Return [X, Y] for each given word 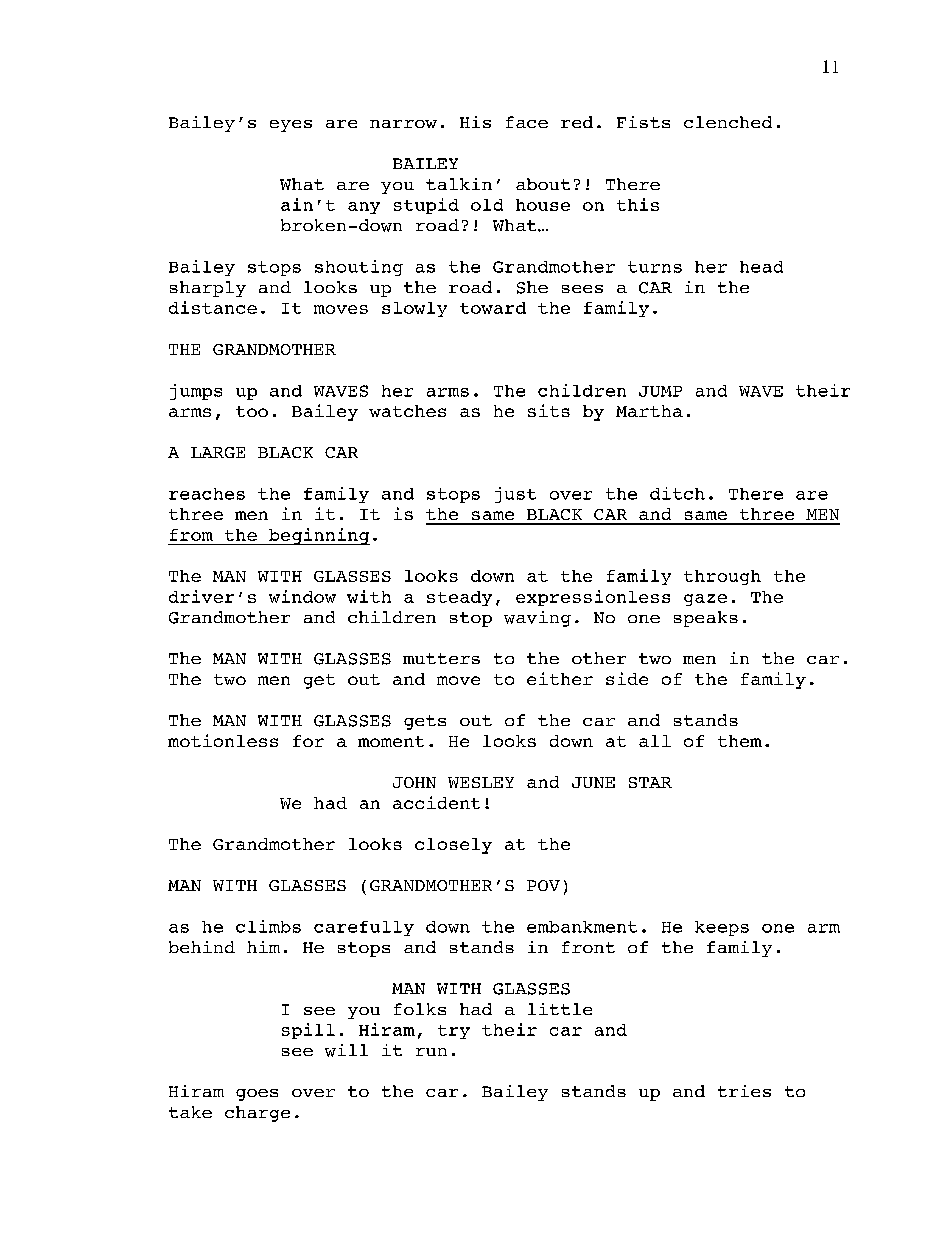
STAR [650, 782]
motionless [223, 740]
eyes [291, 126]
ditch [677, 493]
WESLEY [481, 782]
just [515, 495]
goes [257, 1095]
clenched [728, 122]
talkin [459, 184]
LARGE [218, 452]
